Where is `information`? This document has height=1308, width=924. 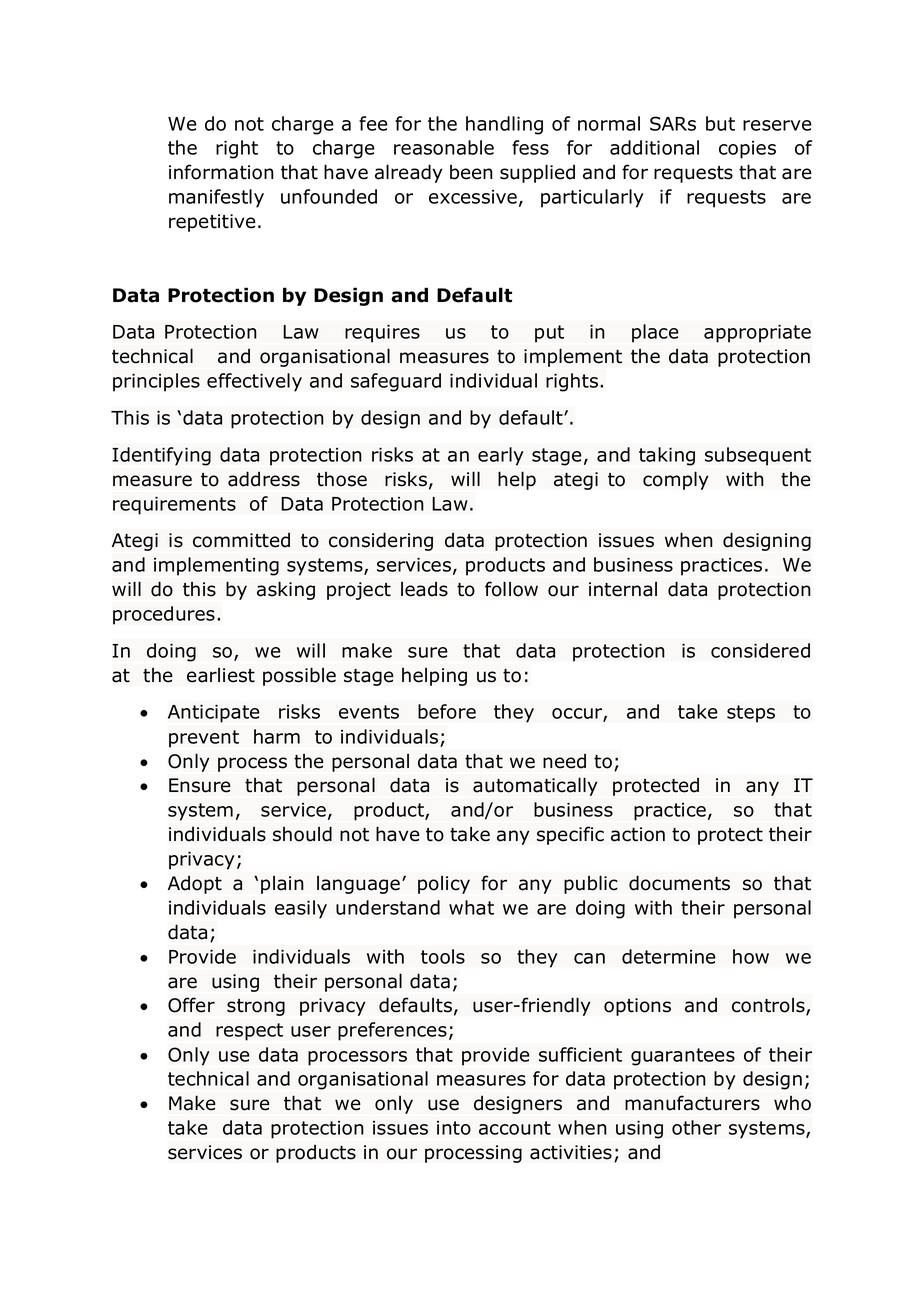
information is located at coordinates (221, 172).
